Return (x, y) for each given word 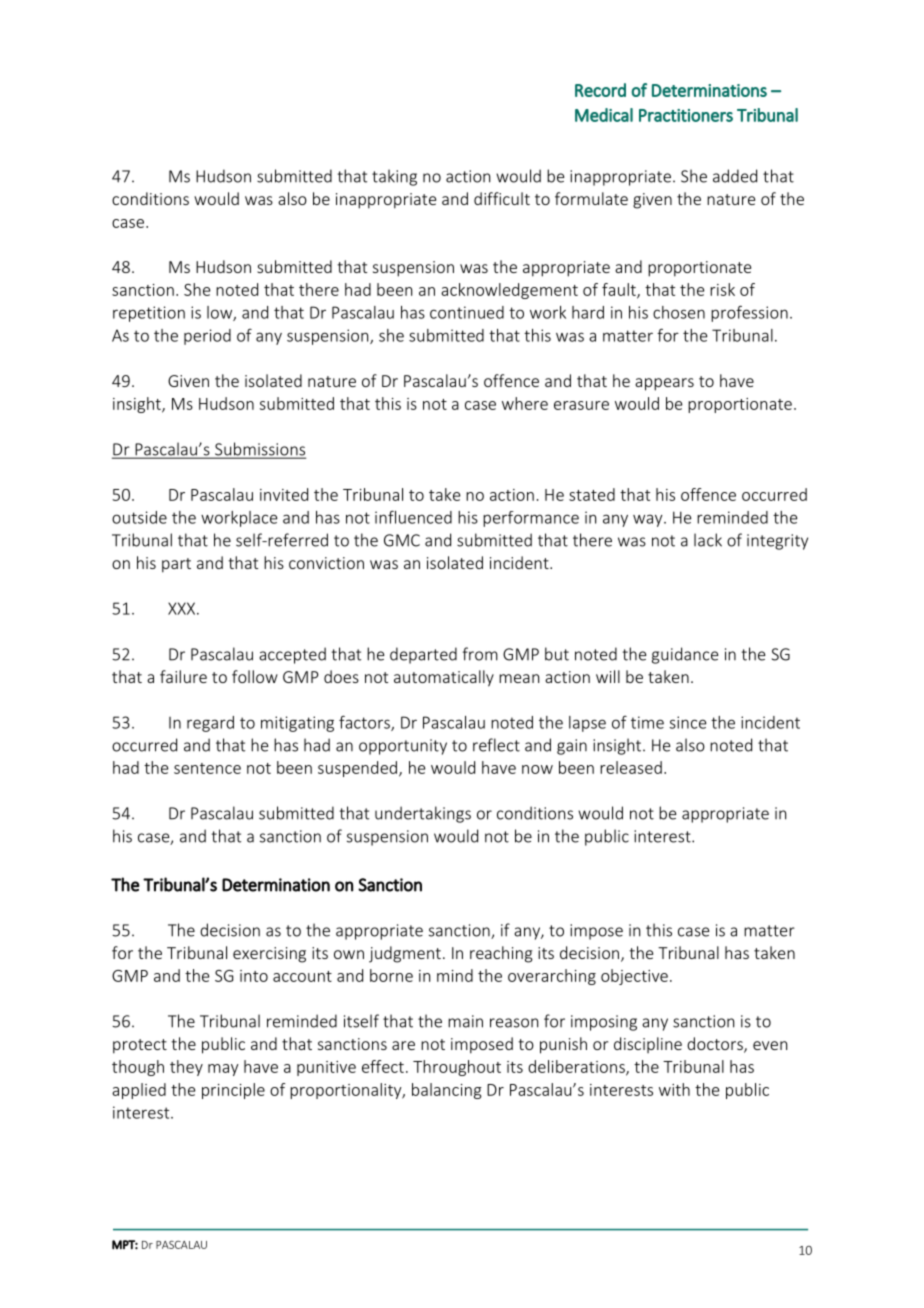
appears (664, 384)
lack (708, 540)
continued (467, 312)
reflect (496, 745)
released (631, 767)
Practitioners (686, 115)
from (480, 654)
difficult (502, 198)
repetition (149, 314)
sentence (207, 768)
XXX (183, 608)
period (207, 337)
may (223, 1070)
